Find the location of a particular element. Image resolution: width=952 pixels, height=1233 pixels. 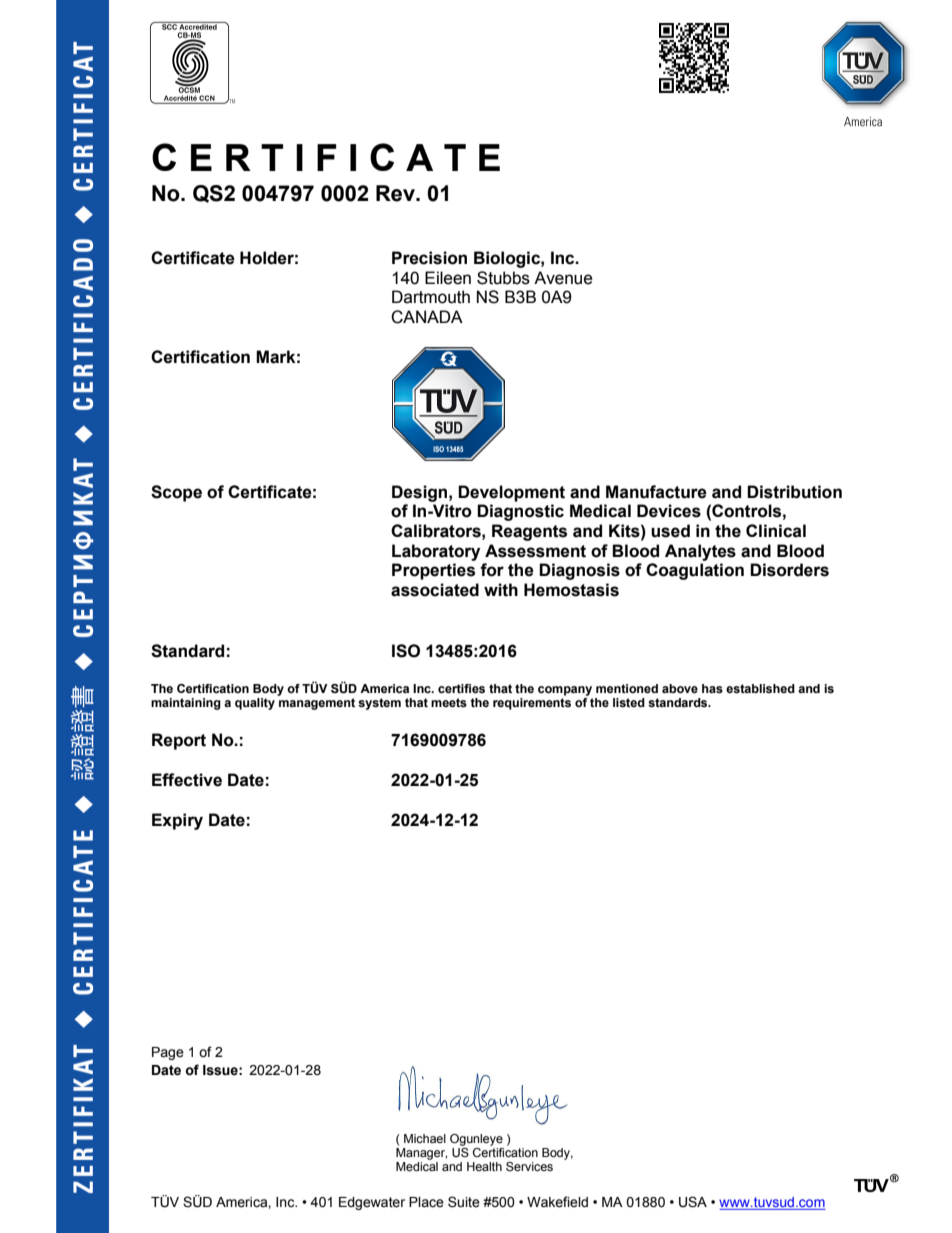

listed is located at coordinates (629, 702).
